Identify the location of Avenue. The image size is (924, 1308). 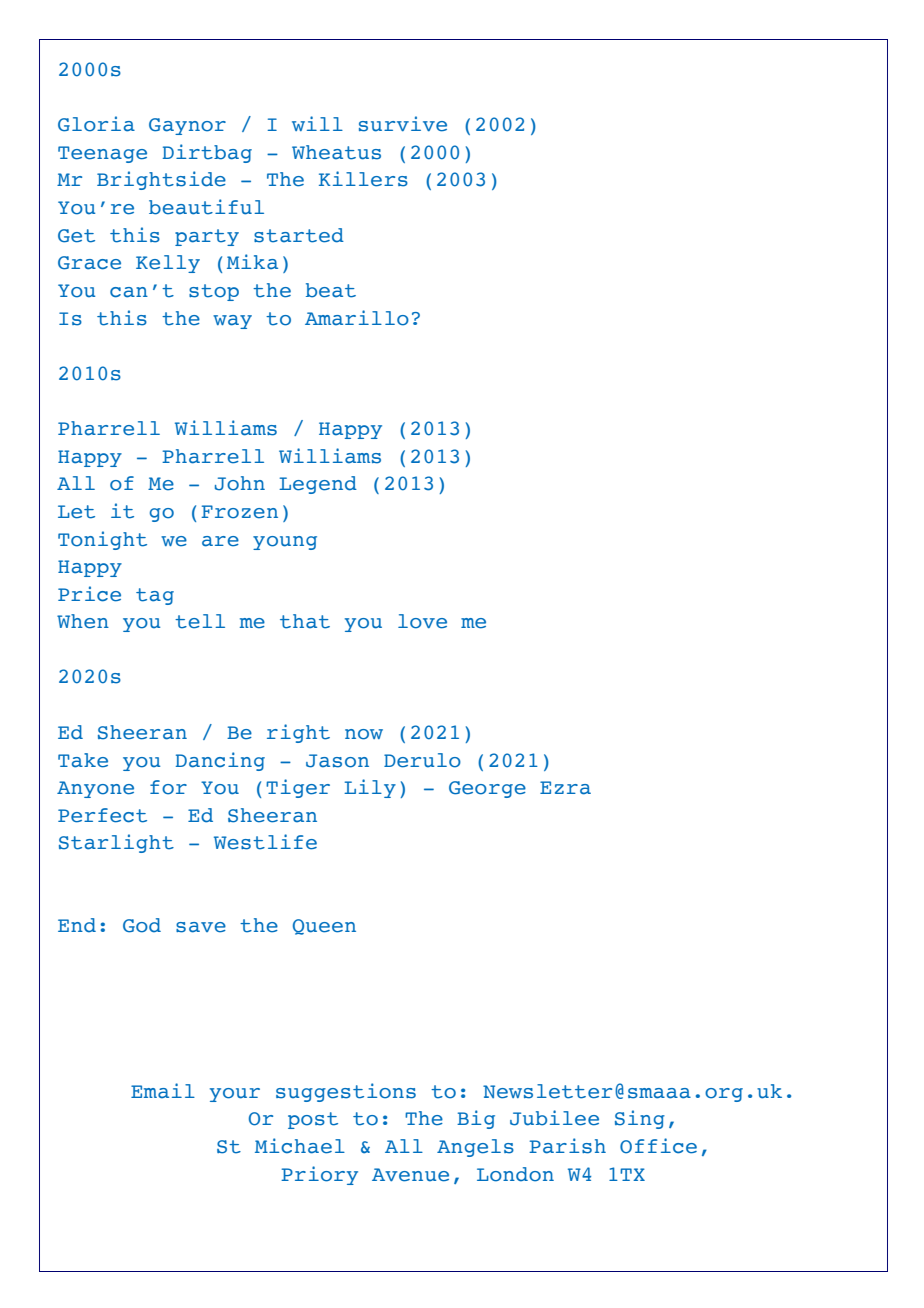
(410, 1175).
